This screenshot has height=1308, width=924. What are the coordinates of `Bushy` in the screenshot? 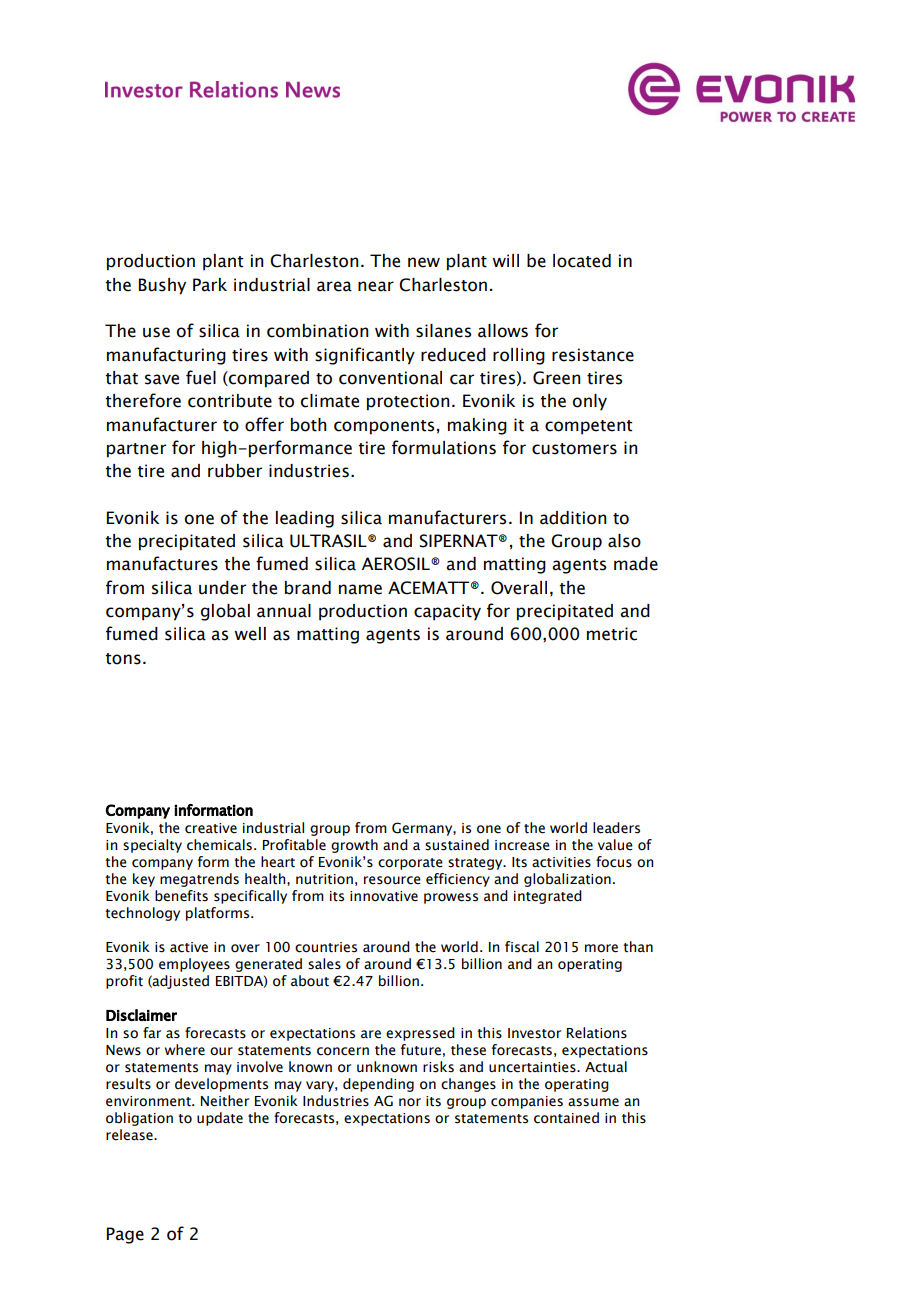 It's located at (162, 286).
